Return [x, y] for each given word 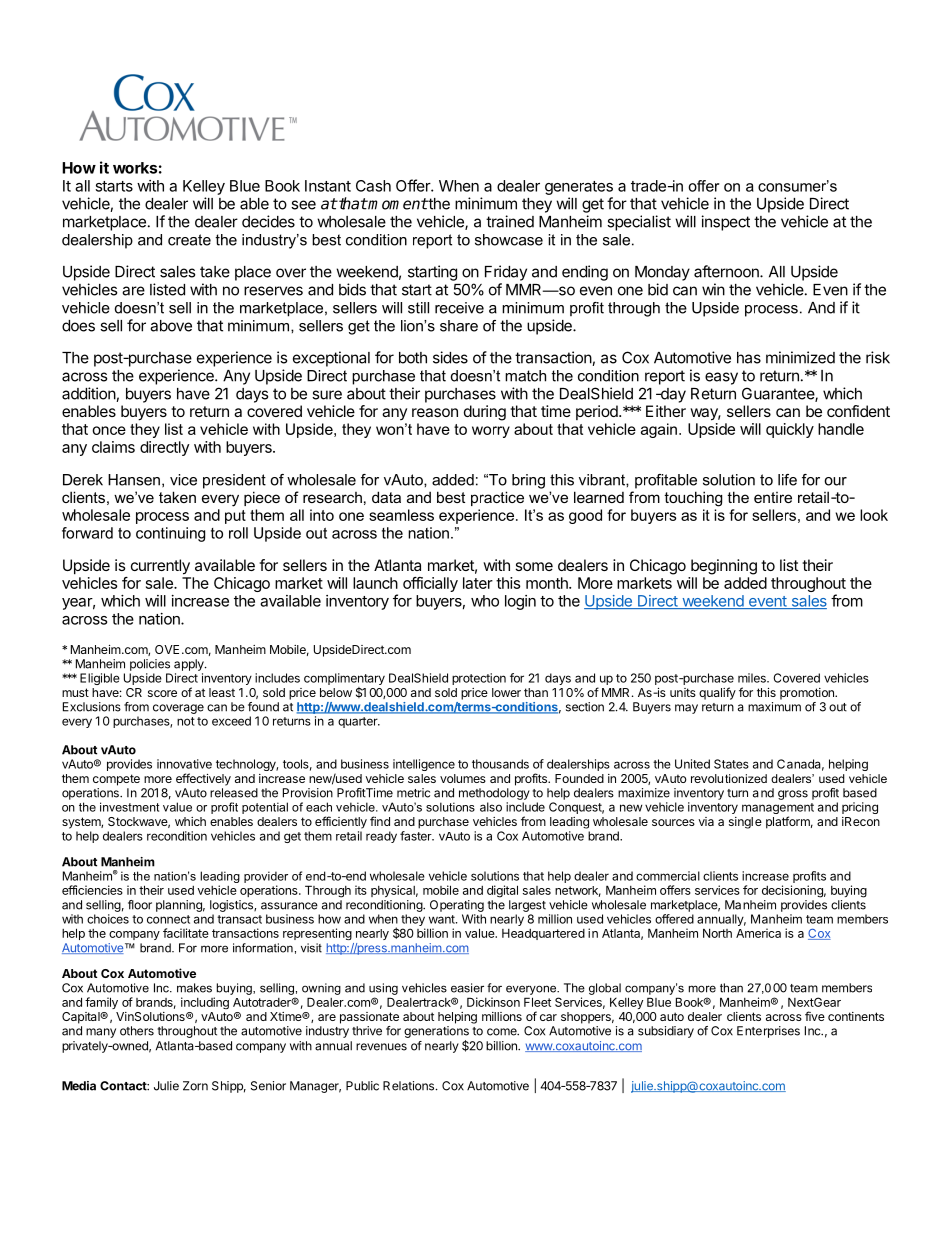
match [525, 376]
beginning [724, 567]
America [758, 933]
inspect [726, 223]
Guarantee [779, 394]
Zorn [195, 1086]
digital [502, 891]
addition [89, 393]
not [186, 721]
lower [506, 692]
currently [160, 567]
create [189, 240]
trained [510, 221]
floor [140, 905]
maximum [774, 707]
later [478, 583]
